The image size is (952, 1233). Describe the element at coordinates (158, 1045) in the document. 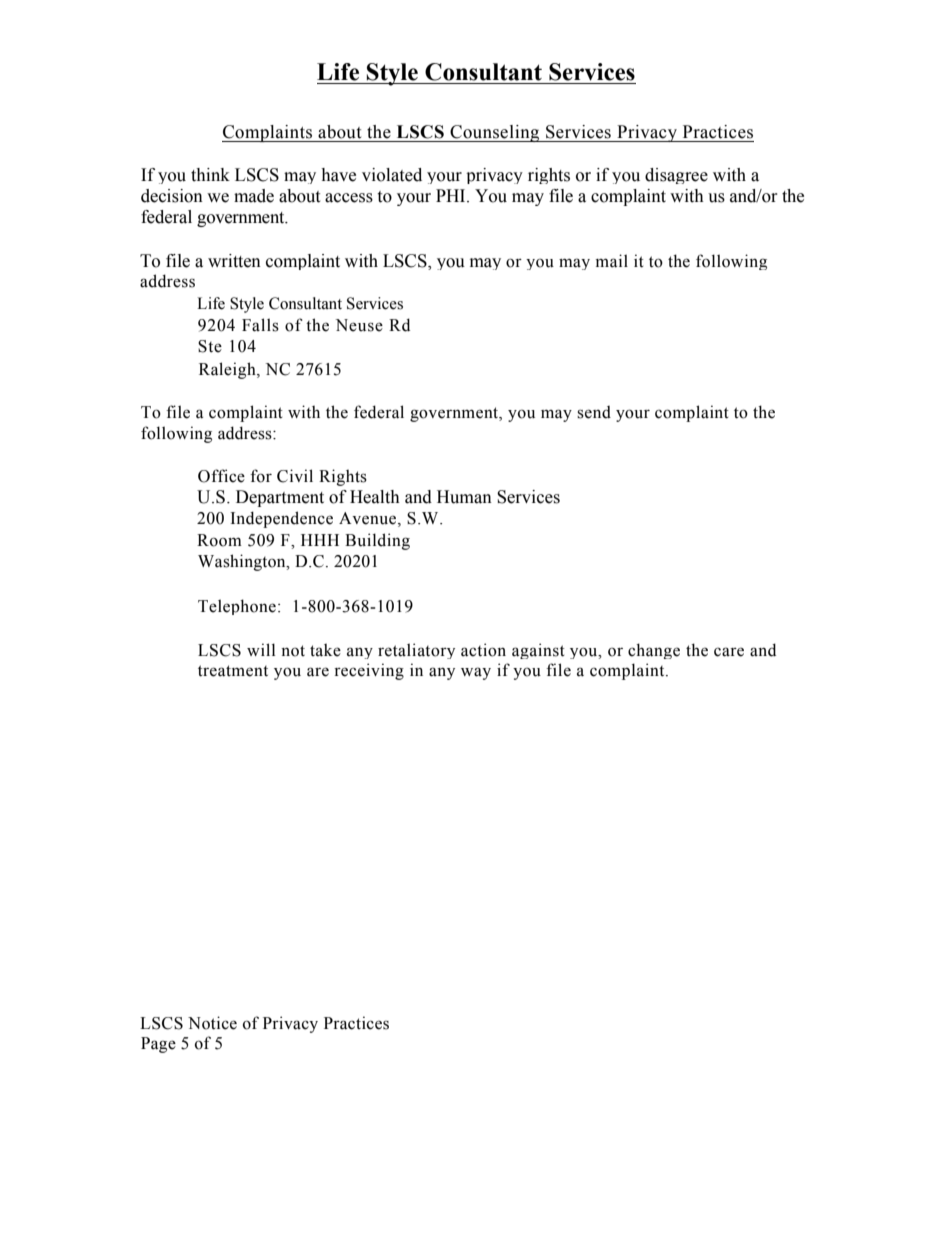

I see `Page` at that location.
